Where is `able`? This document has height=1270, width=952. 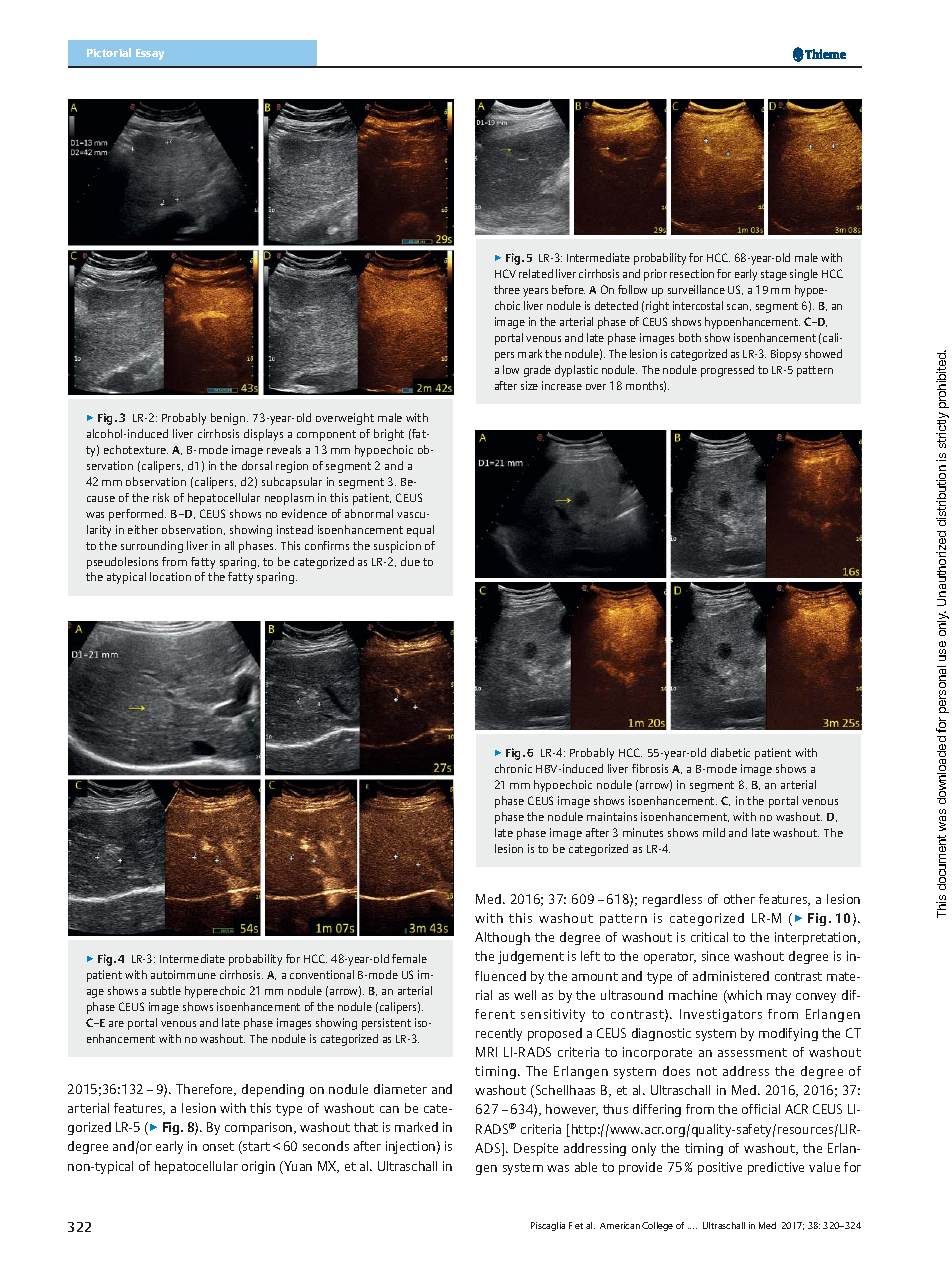 able is located at coordinates (586, 1167).
